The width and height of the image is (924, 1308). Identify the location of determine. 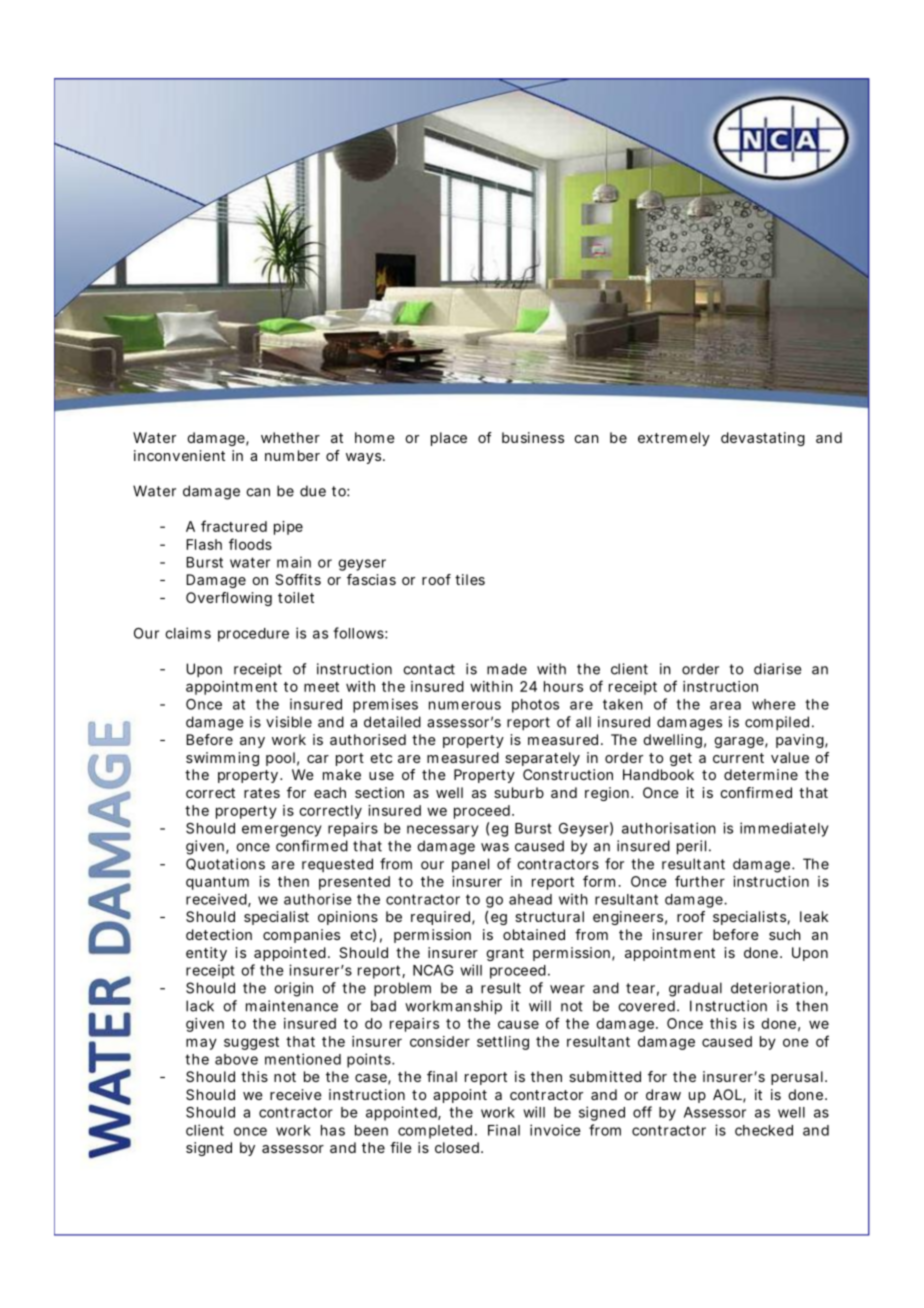
(761, 774).
